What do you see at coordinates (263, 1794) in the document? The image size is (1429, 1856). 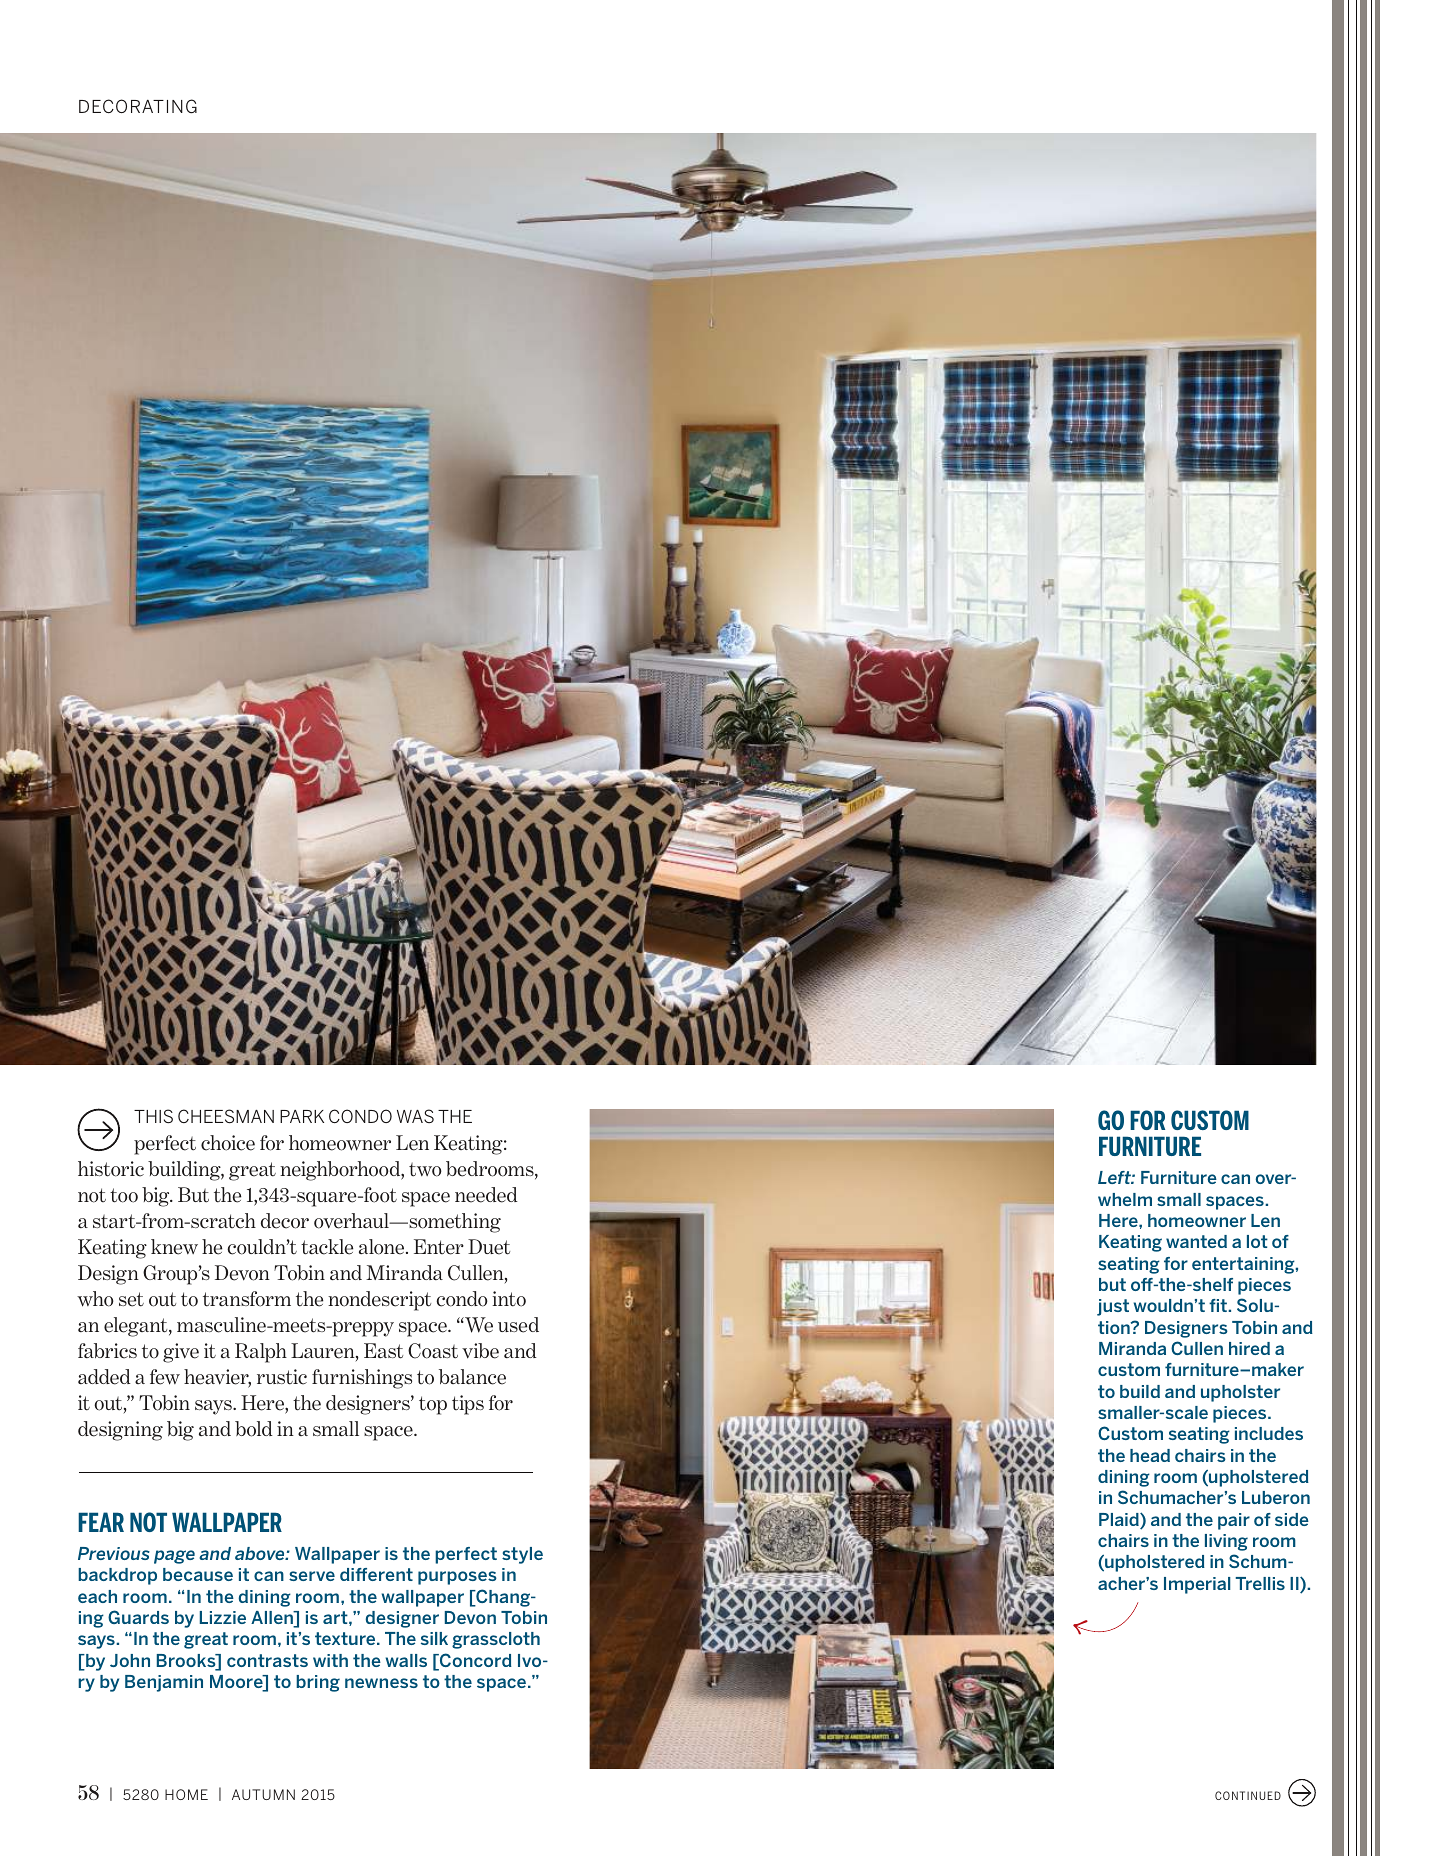 I see `AUTUMN` at bounding box center [263, 1794].
